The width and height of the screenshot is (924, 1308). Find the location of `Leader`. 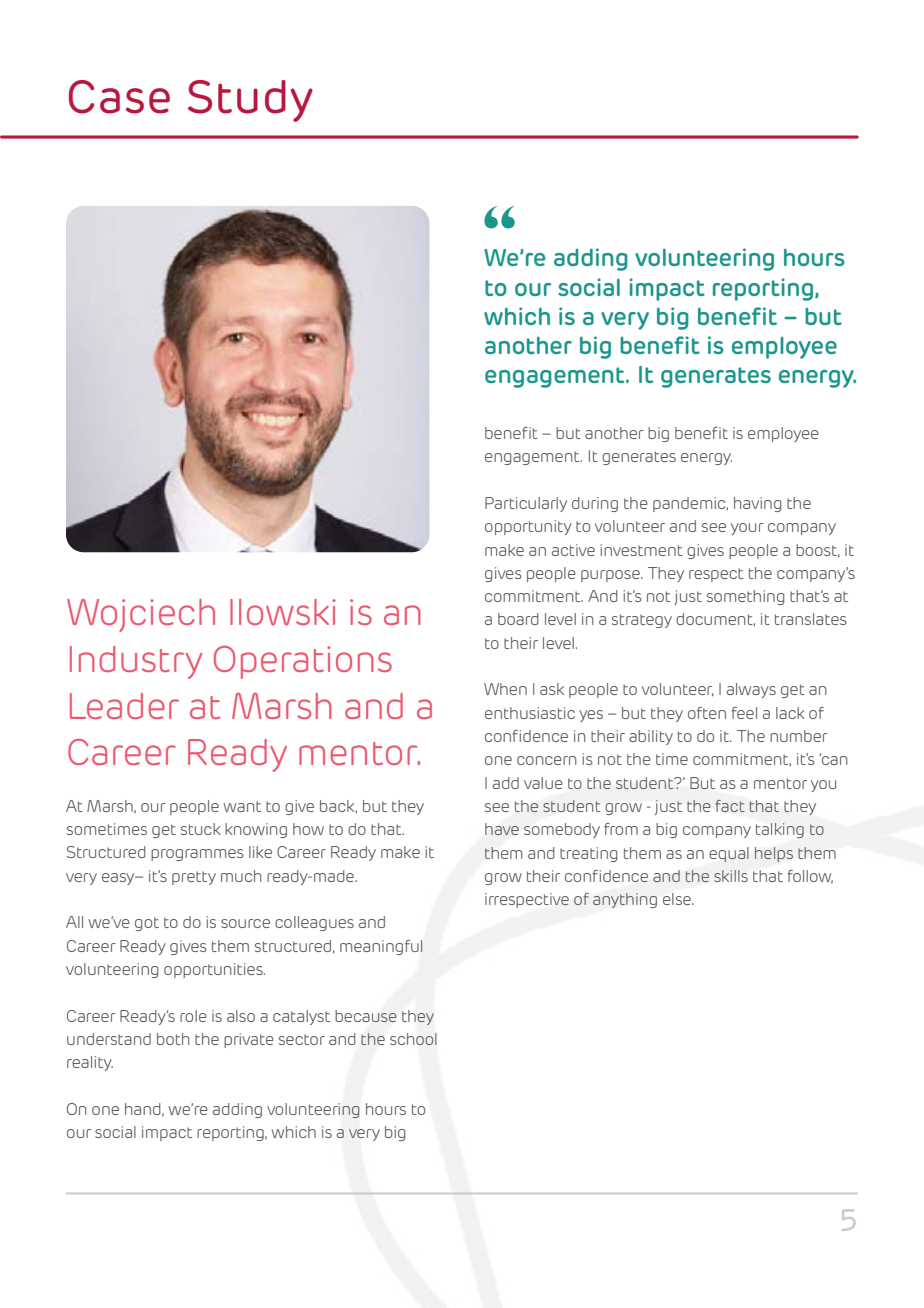

Leader is located at coordinates (124, 706).
